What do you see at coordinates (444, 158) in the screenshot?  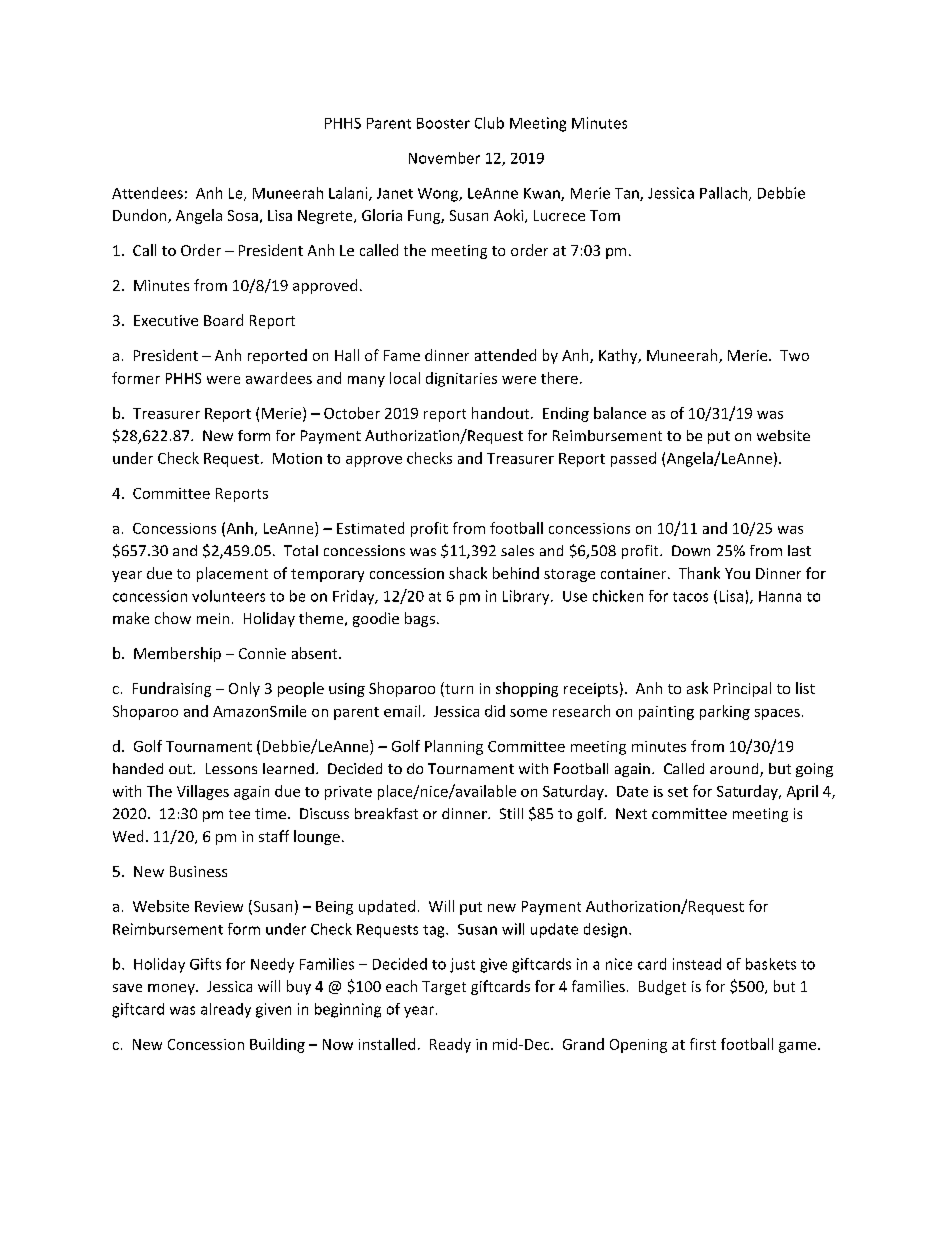 I see `November` at bounding box center [444, 158].
